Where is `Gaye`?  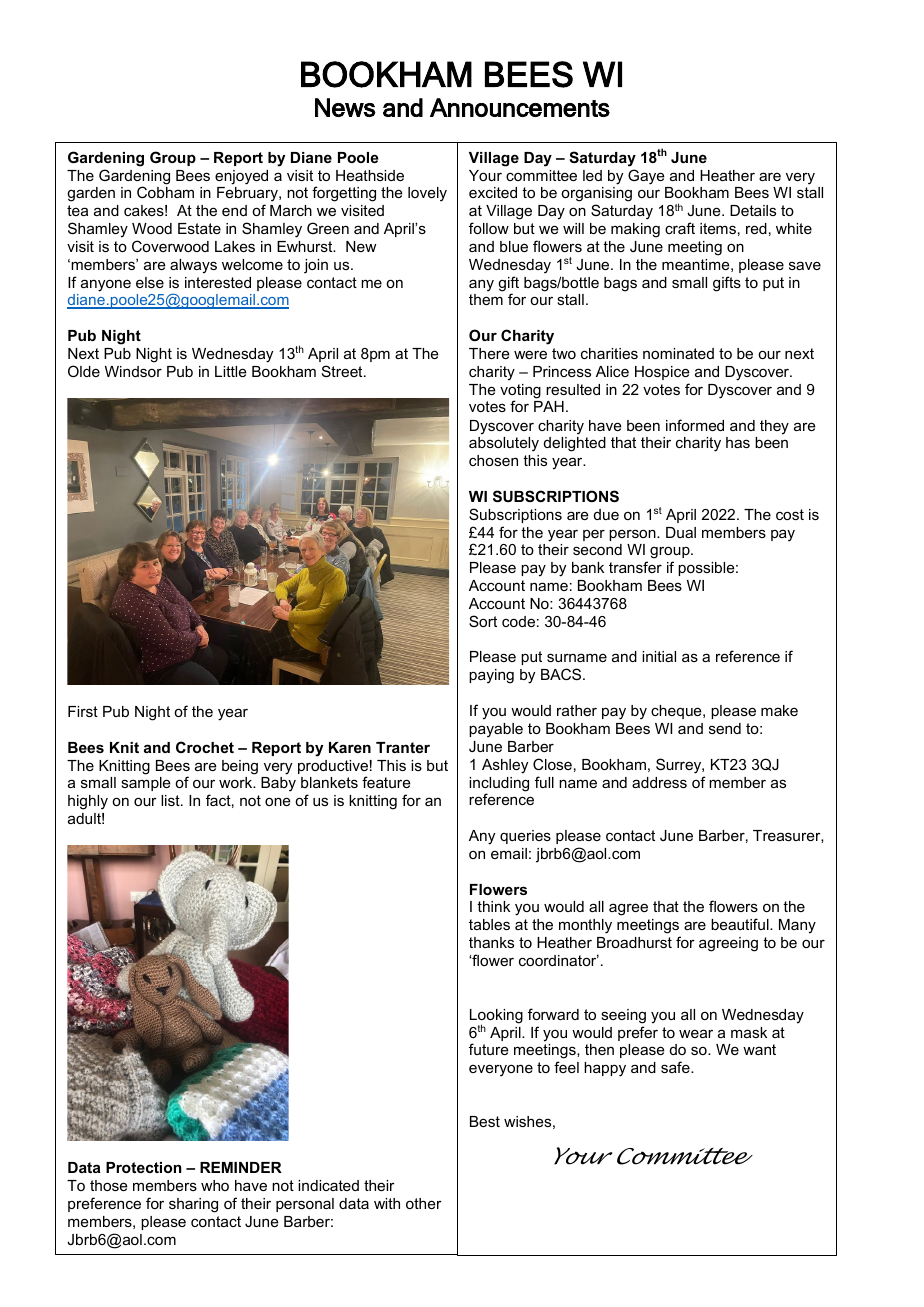 Gaye is located at coordinates (646, 177).
